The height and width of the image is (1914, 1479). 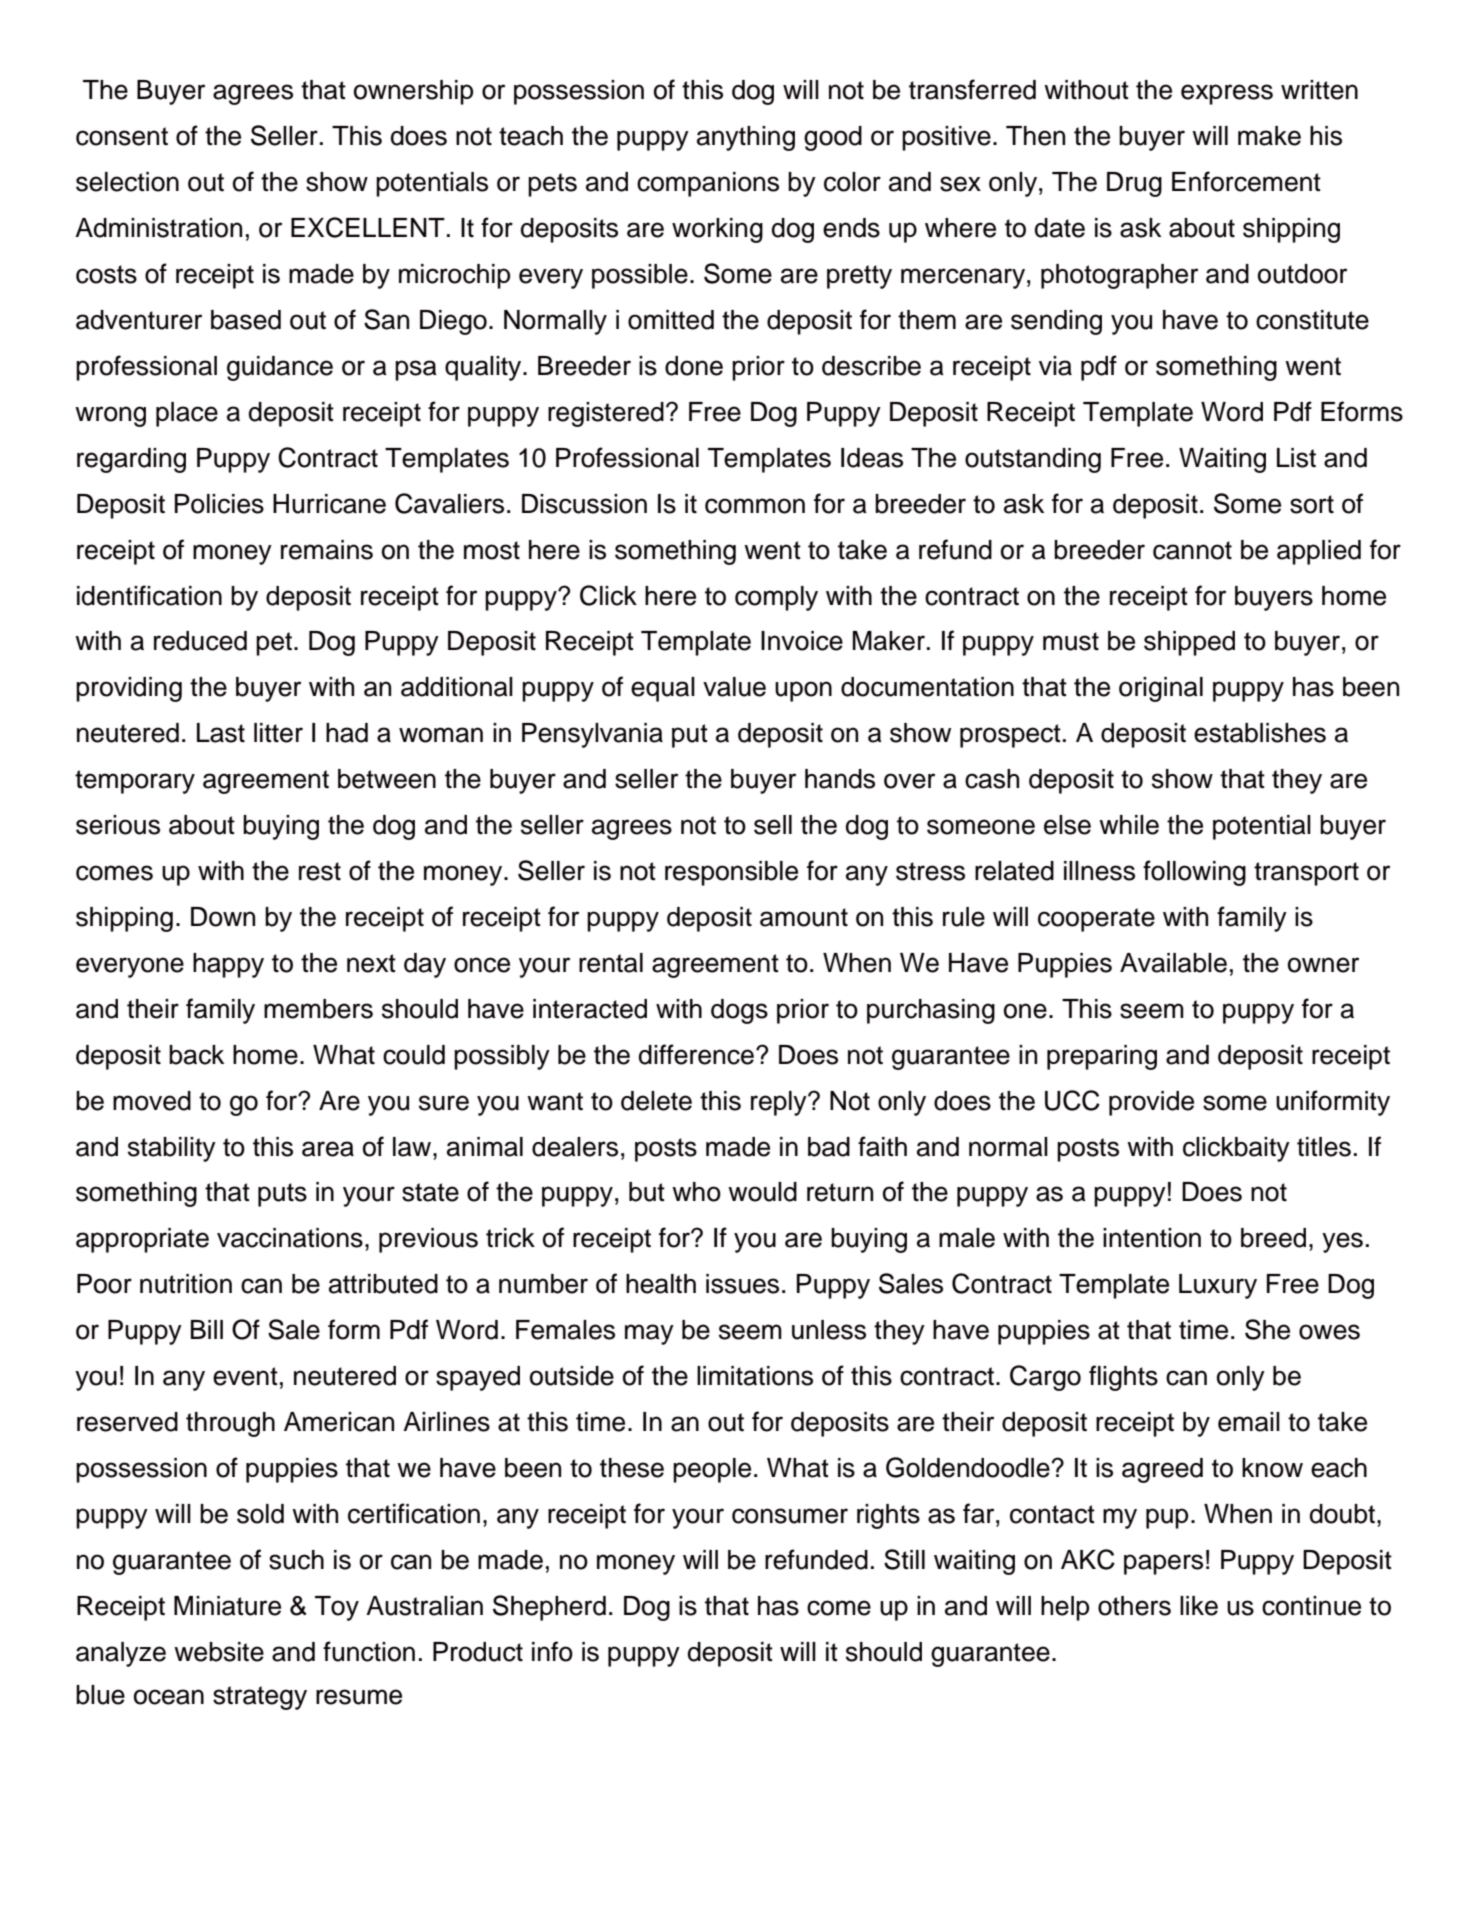 What do you see at coordinates (731, 873) in the image?
I see `responsible` at bounding box center [731, 873].
